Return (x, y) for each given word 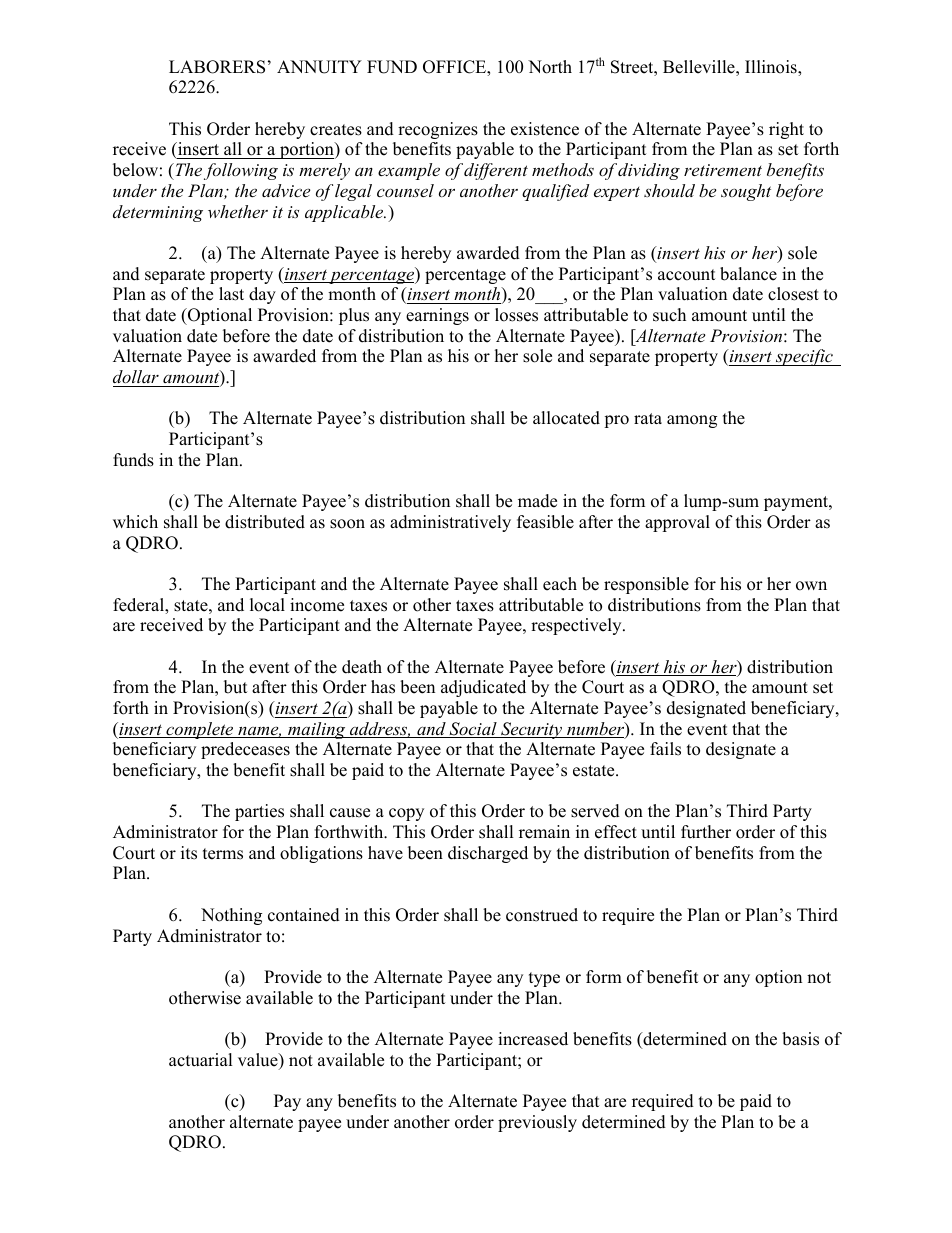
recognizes (438, 130)
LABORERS (217, 67)
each (560, 584)
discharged (488, 854)
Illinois (772, 68)
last (231, 294)
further (706, 832)
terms (223, 854)
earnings (437, 316)
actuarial (201, 1060)
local (267, 605)
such (669, 315)
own (811, 586)
